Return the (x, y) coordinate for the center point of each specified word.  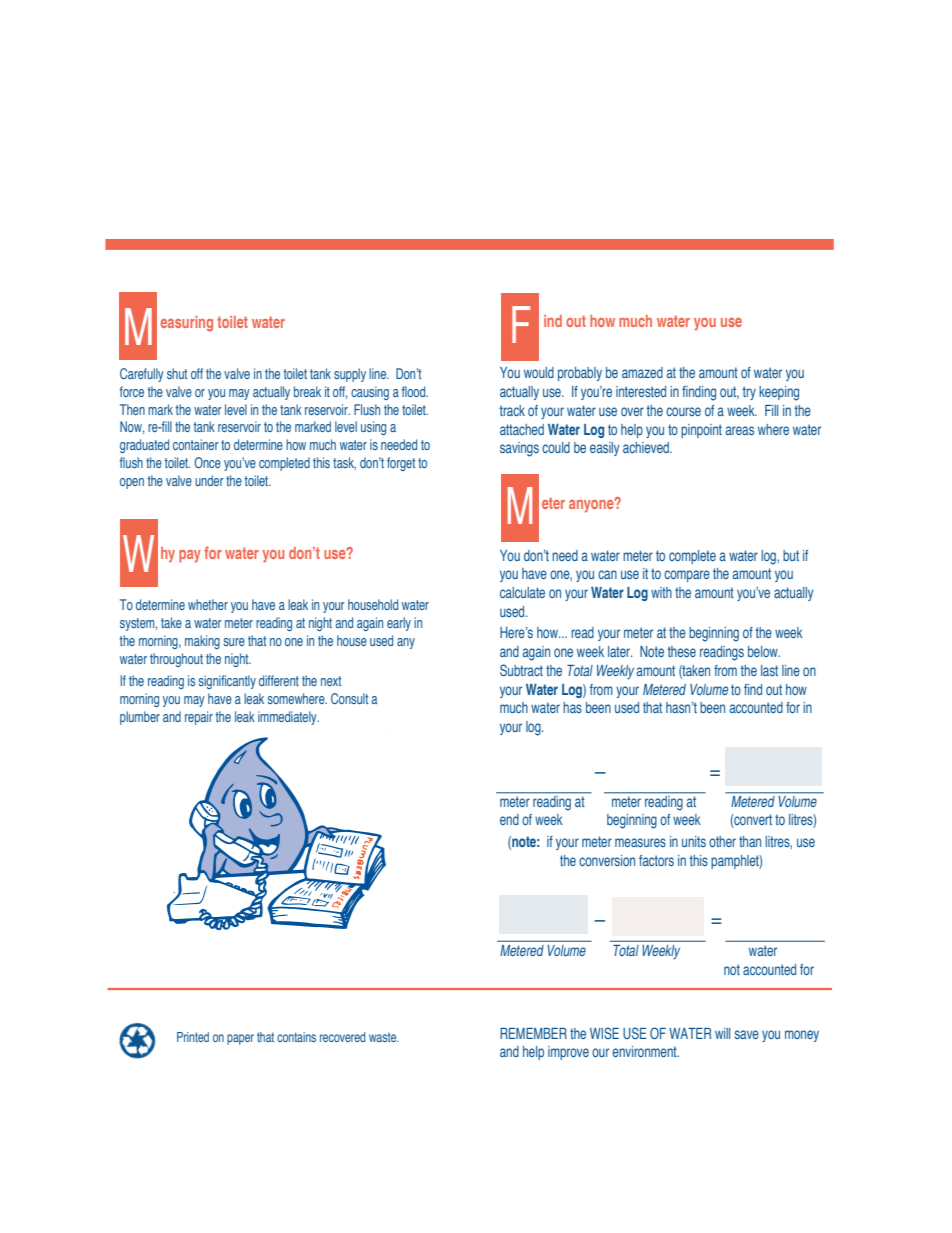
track (512, 410)
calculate (522, 592)
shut (177, 373)
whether (208, 604)
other (722, 841)
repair (199, 718)
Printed (193, 1037)
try (749, 393)
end (509, 819)
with (661, 592)
